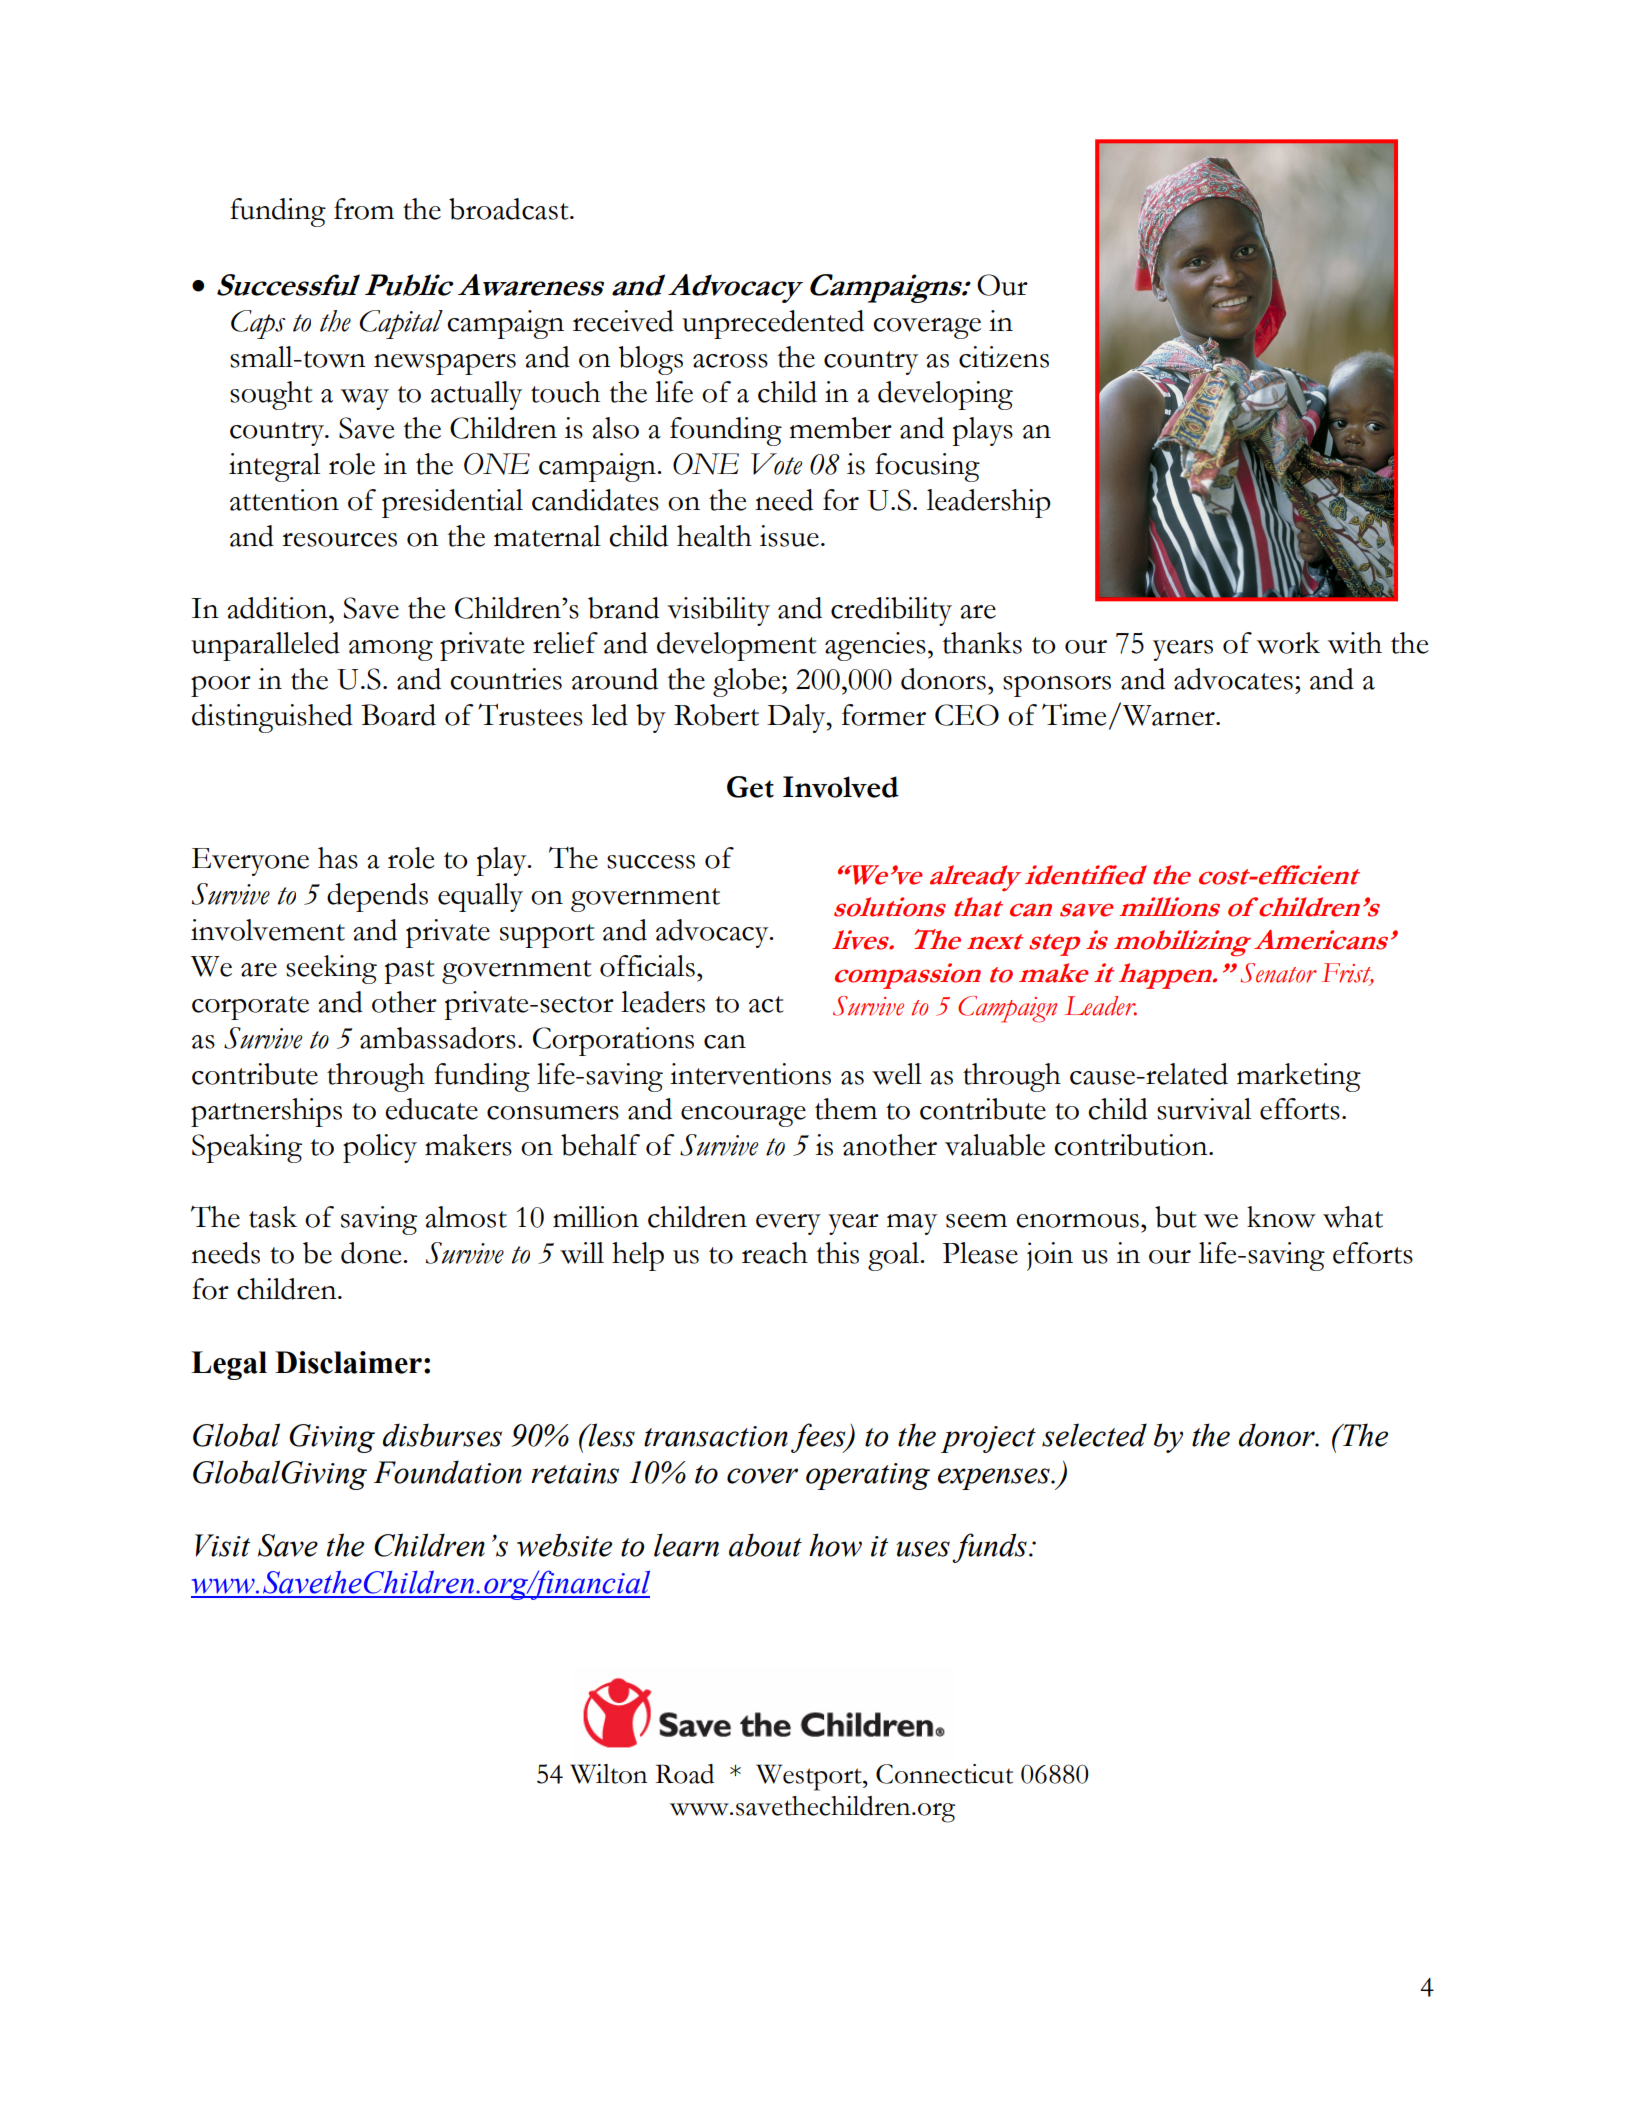  I want to click on Westport, so click(810, 1777).
